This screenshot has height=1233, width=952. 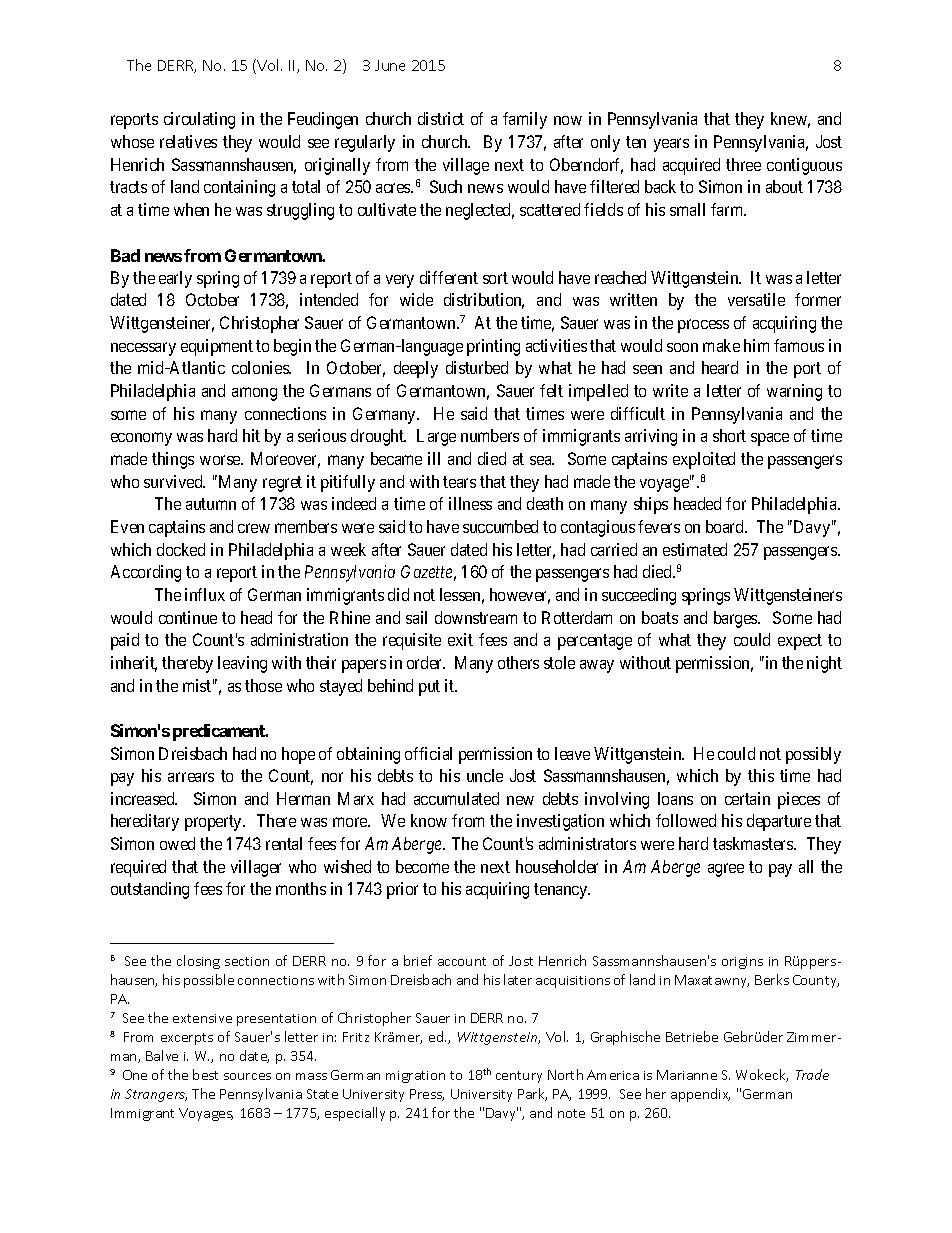 I want to click on district, so click(x=441, y=118).
